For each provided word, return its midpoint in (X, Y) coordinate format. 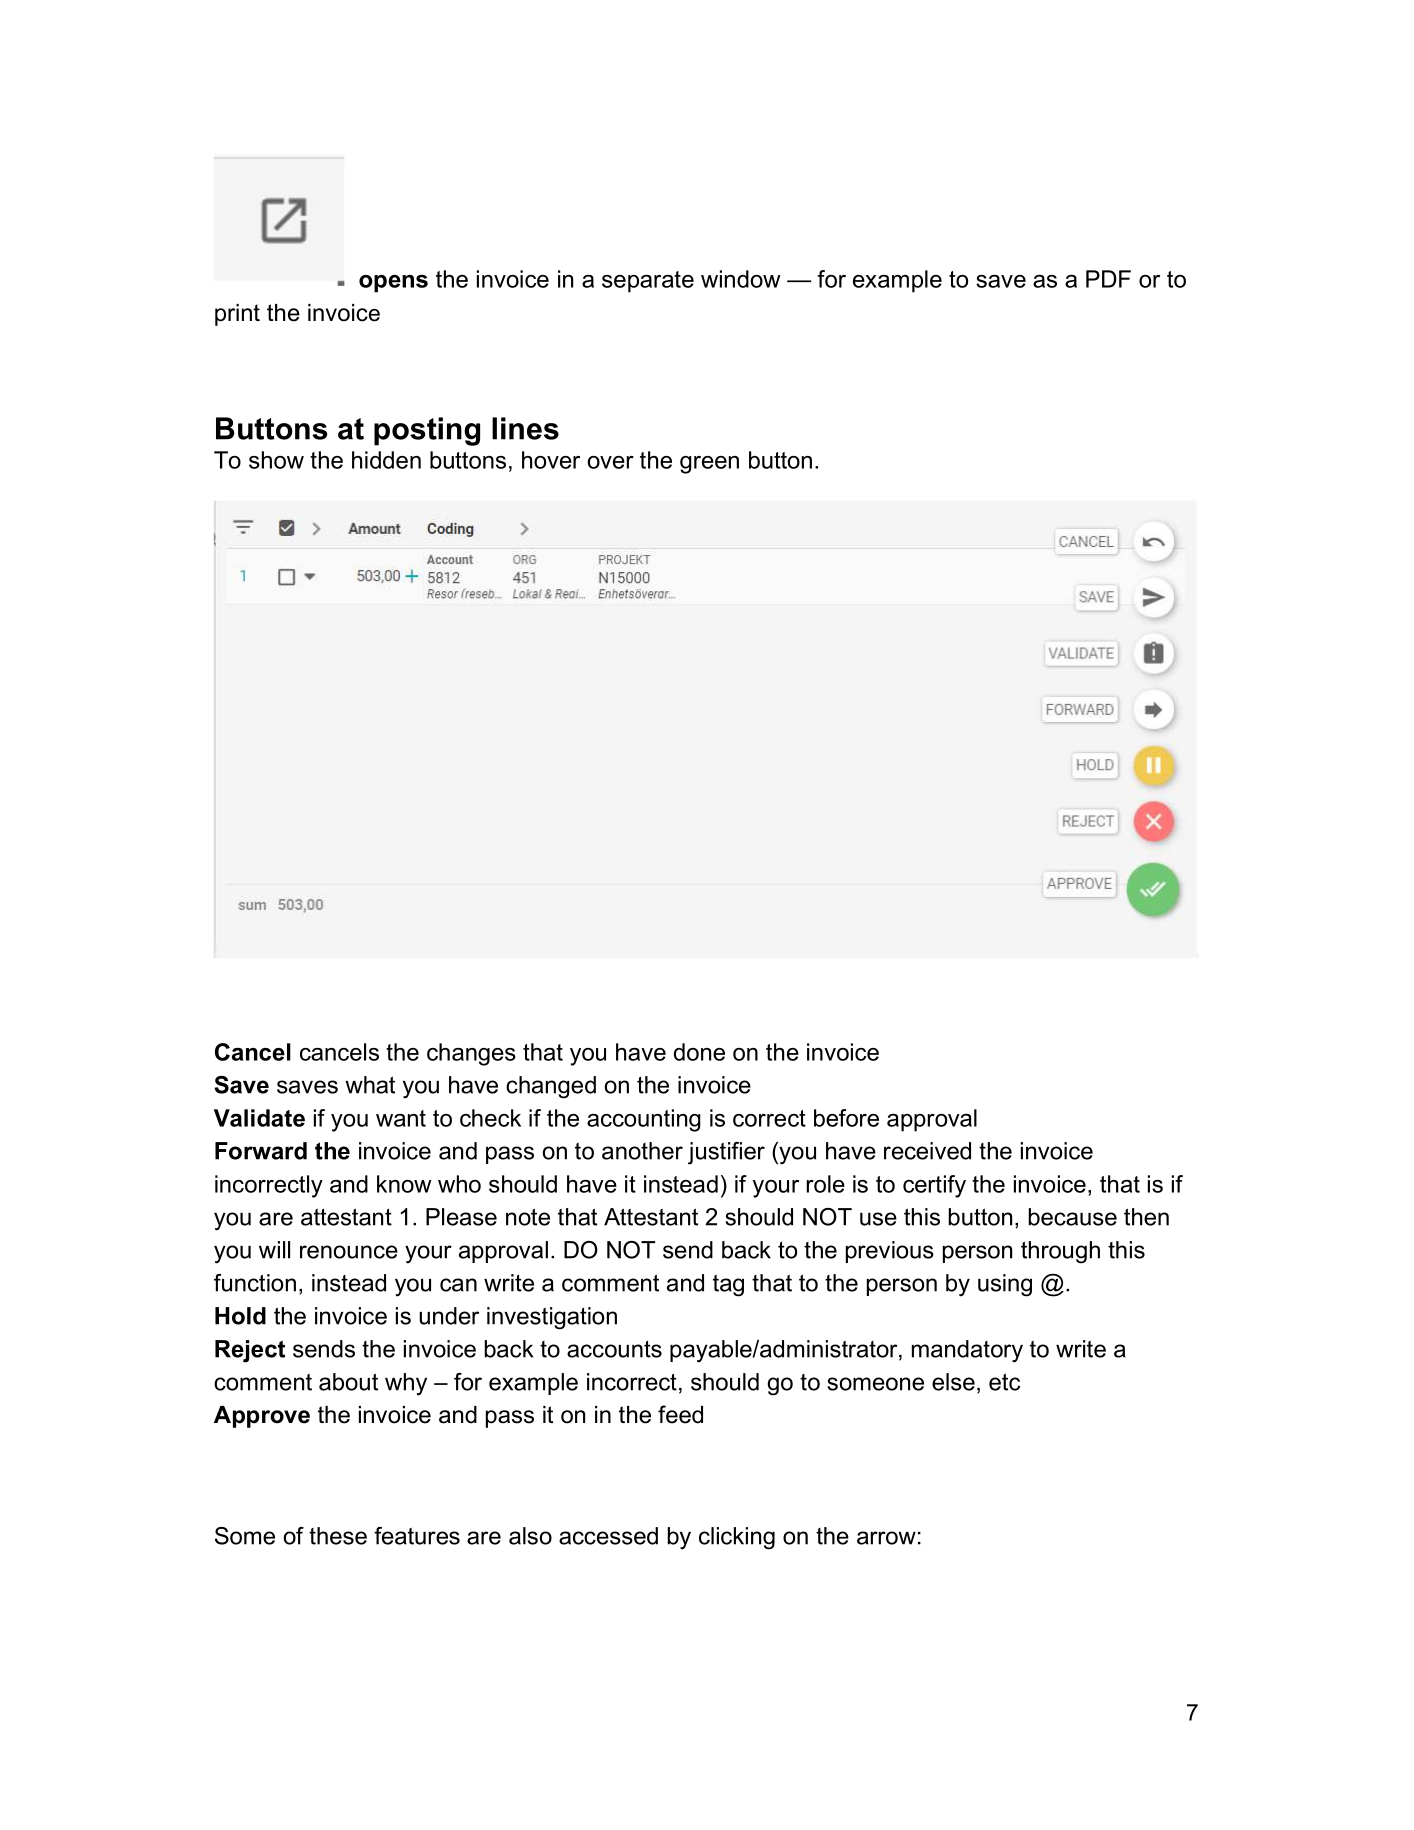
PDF (1108, 279)
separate (648, 282)
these (338, 1536)
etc (1004, 1382)
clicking (737, 1538)
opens (393, 284)
